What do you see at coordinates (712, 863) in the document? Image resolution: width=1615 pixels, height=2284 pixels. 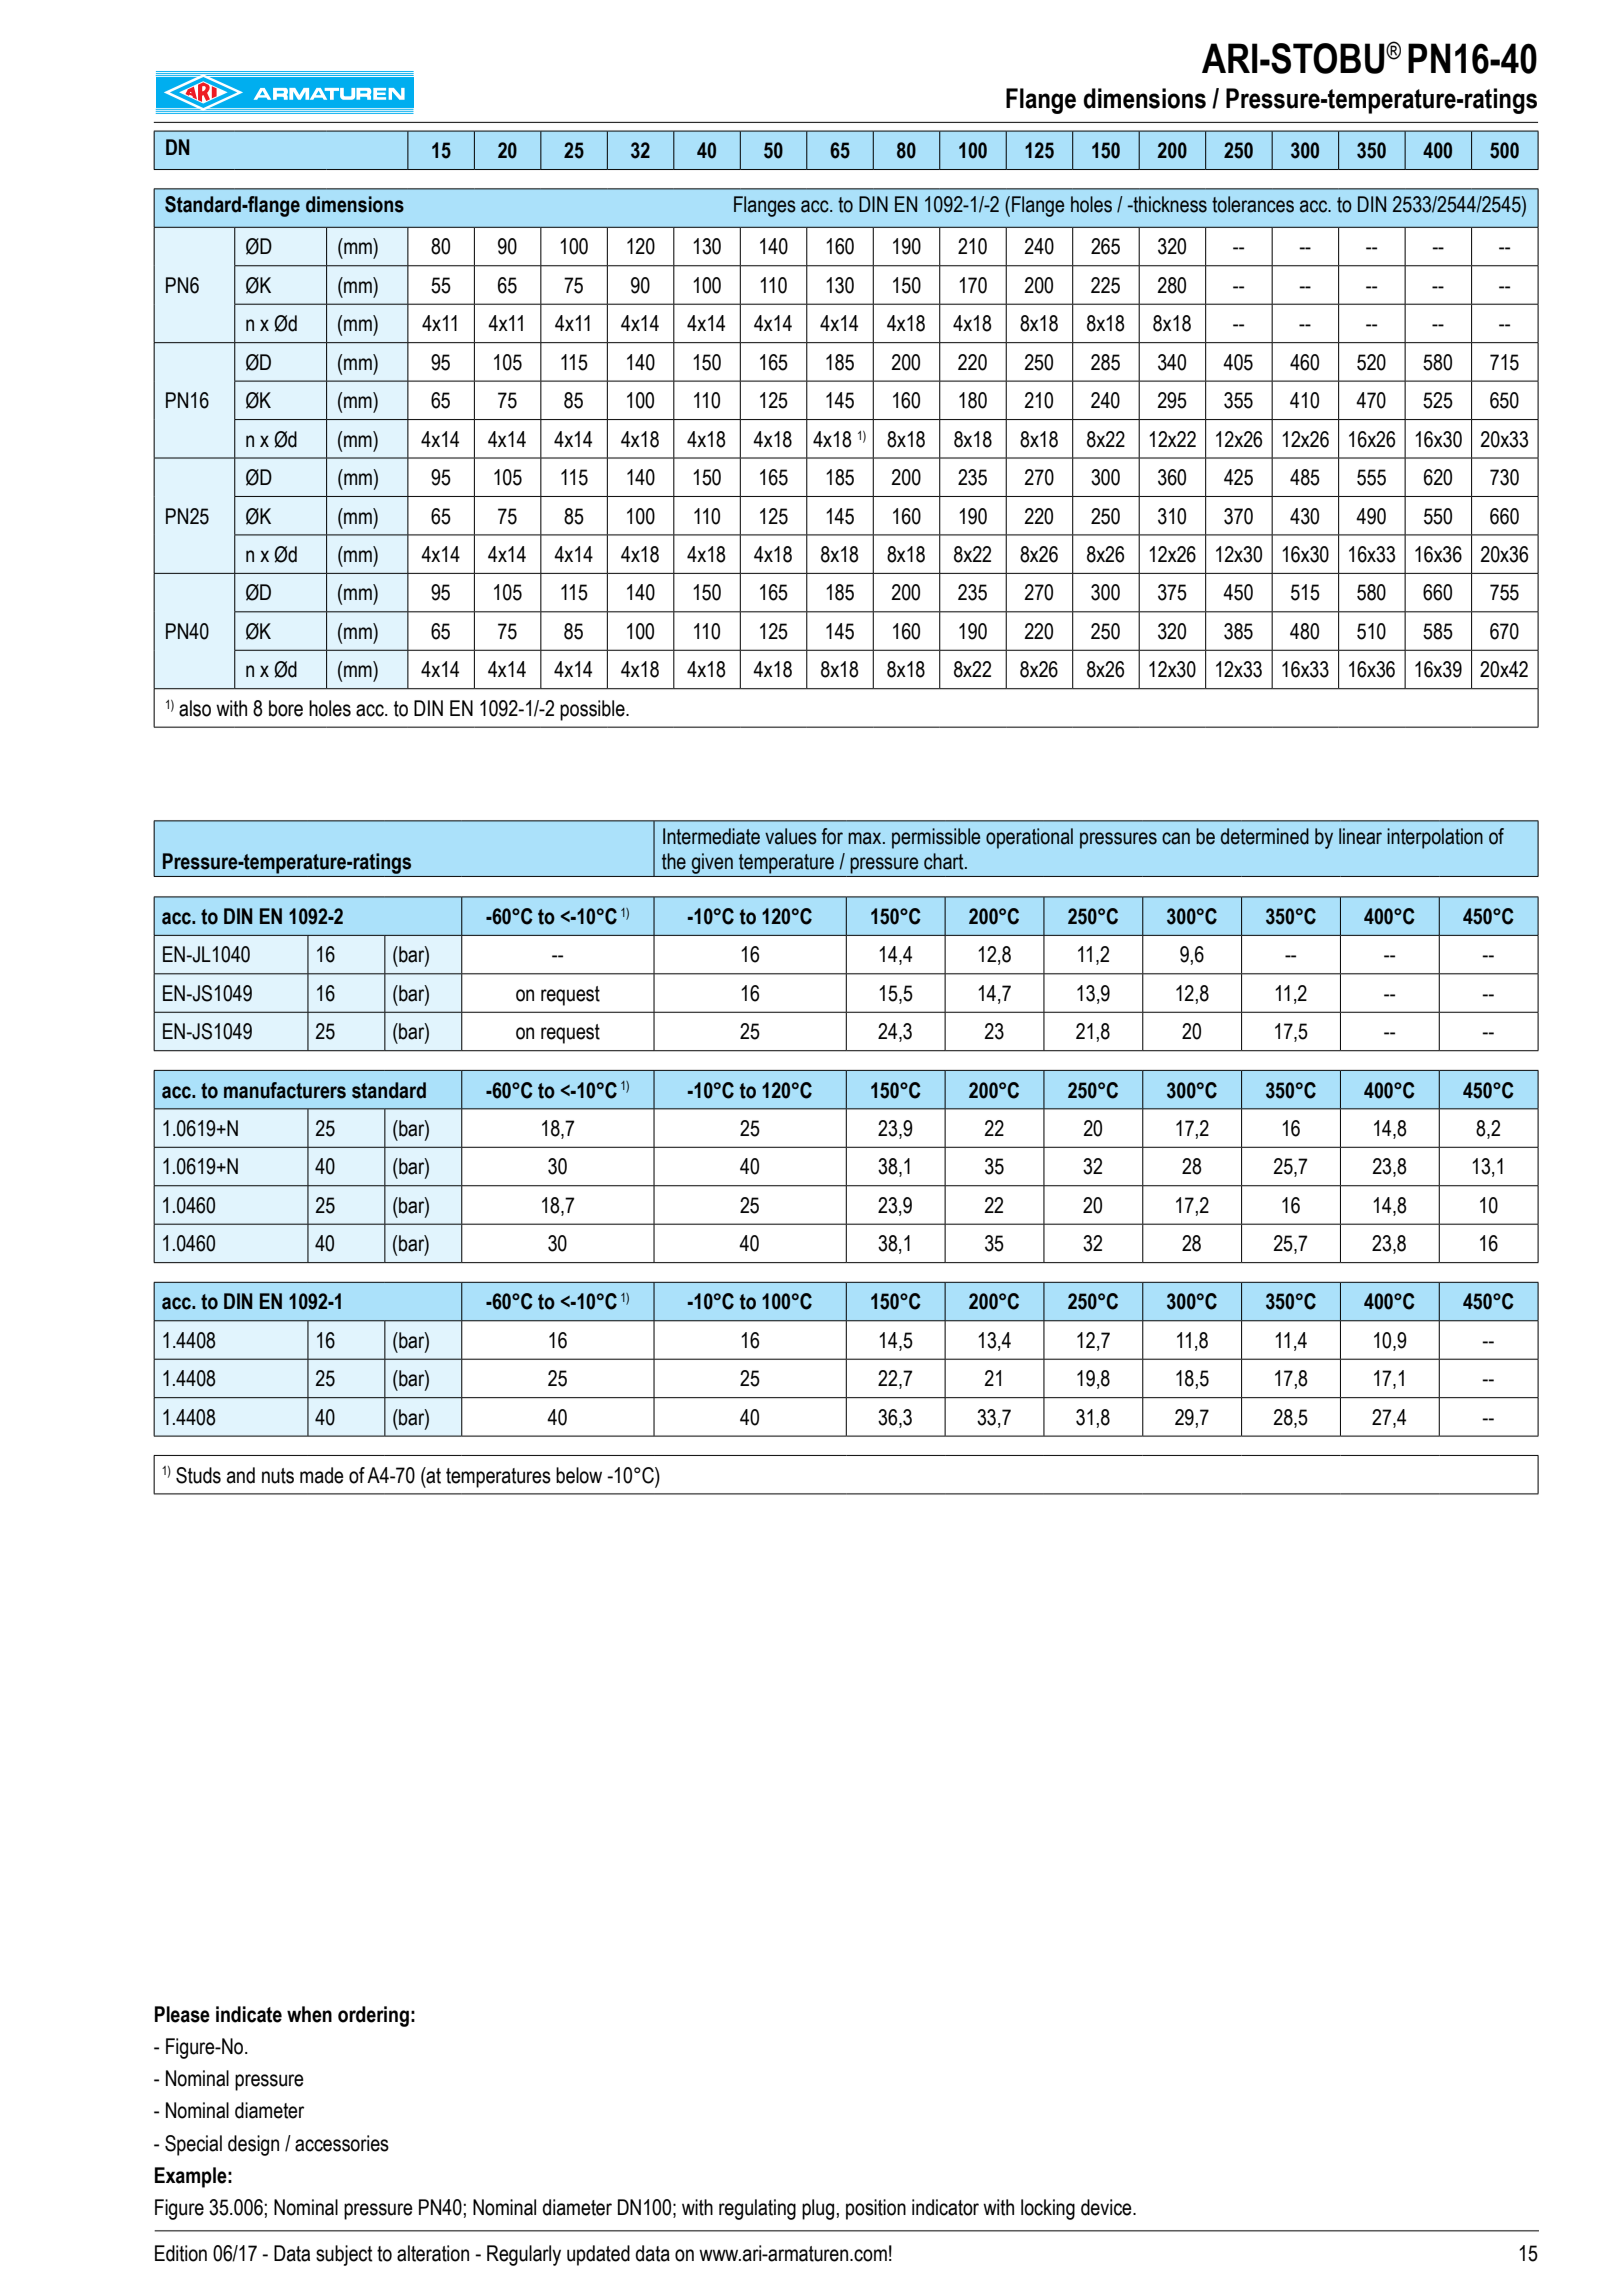 I see `given` at bounding box center [712, 863].
